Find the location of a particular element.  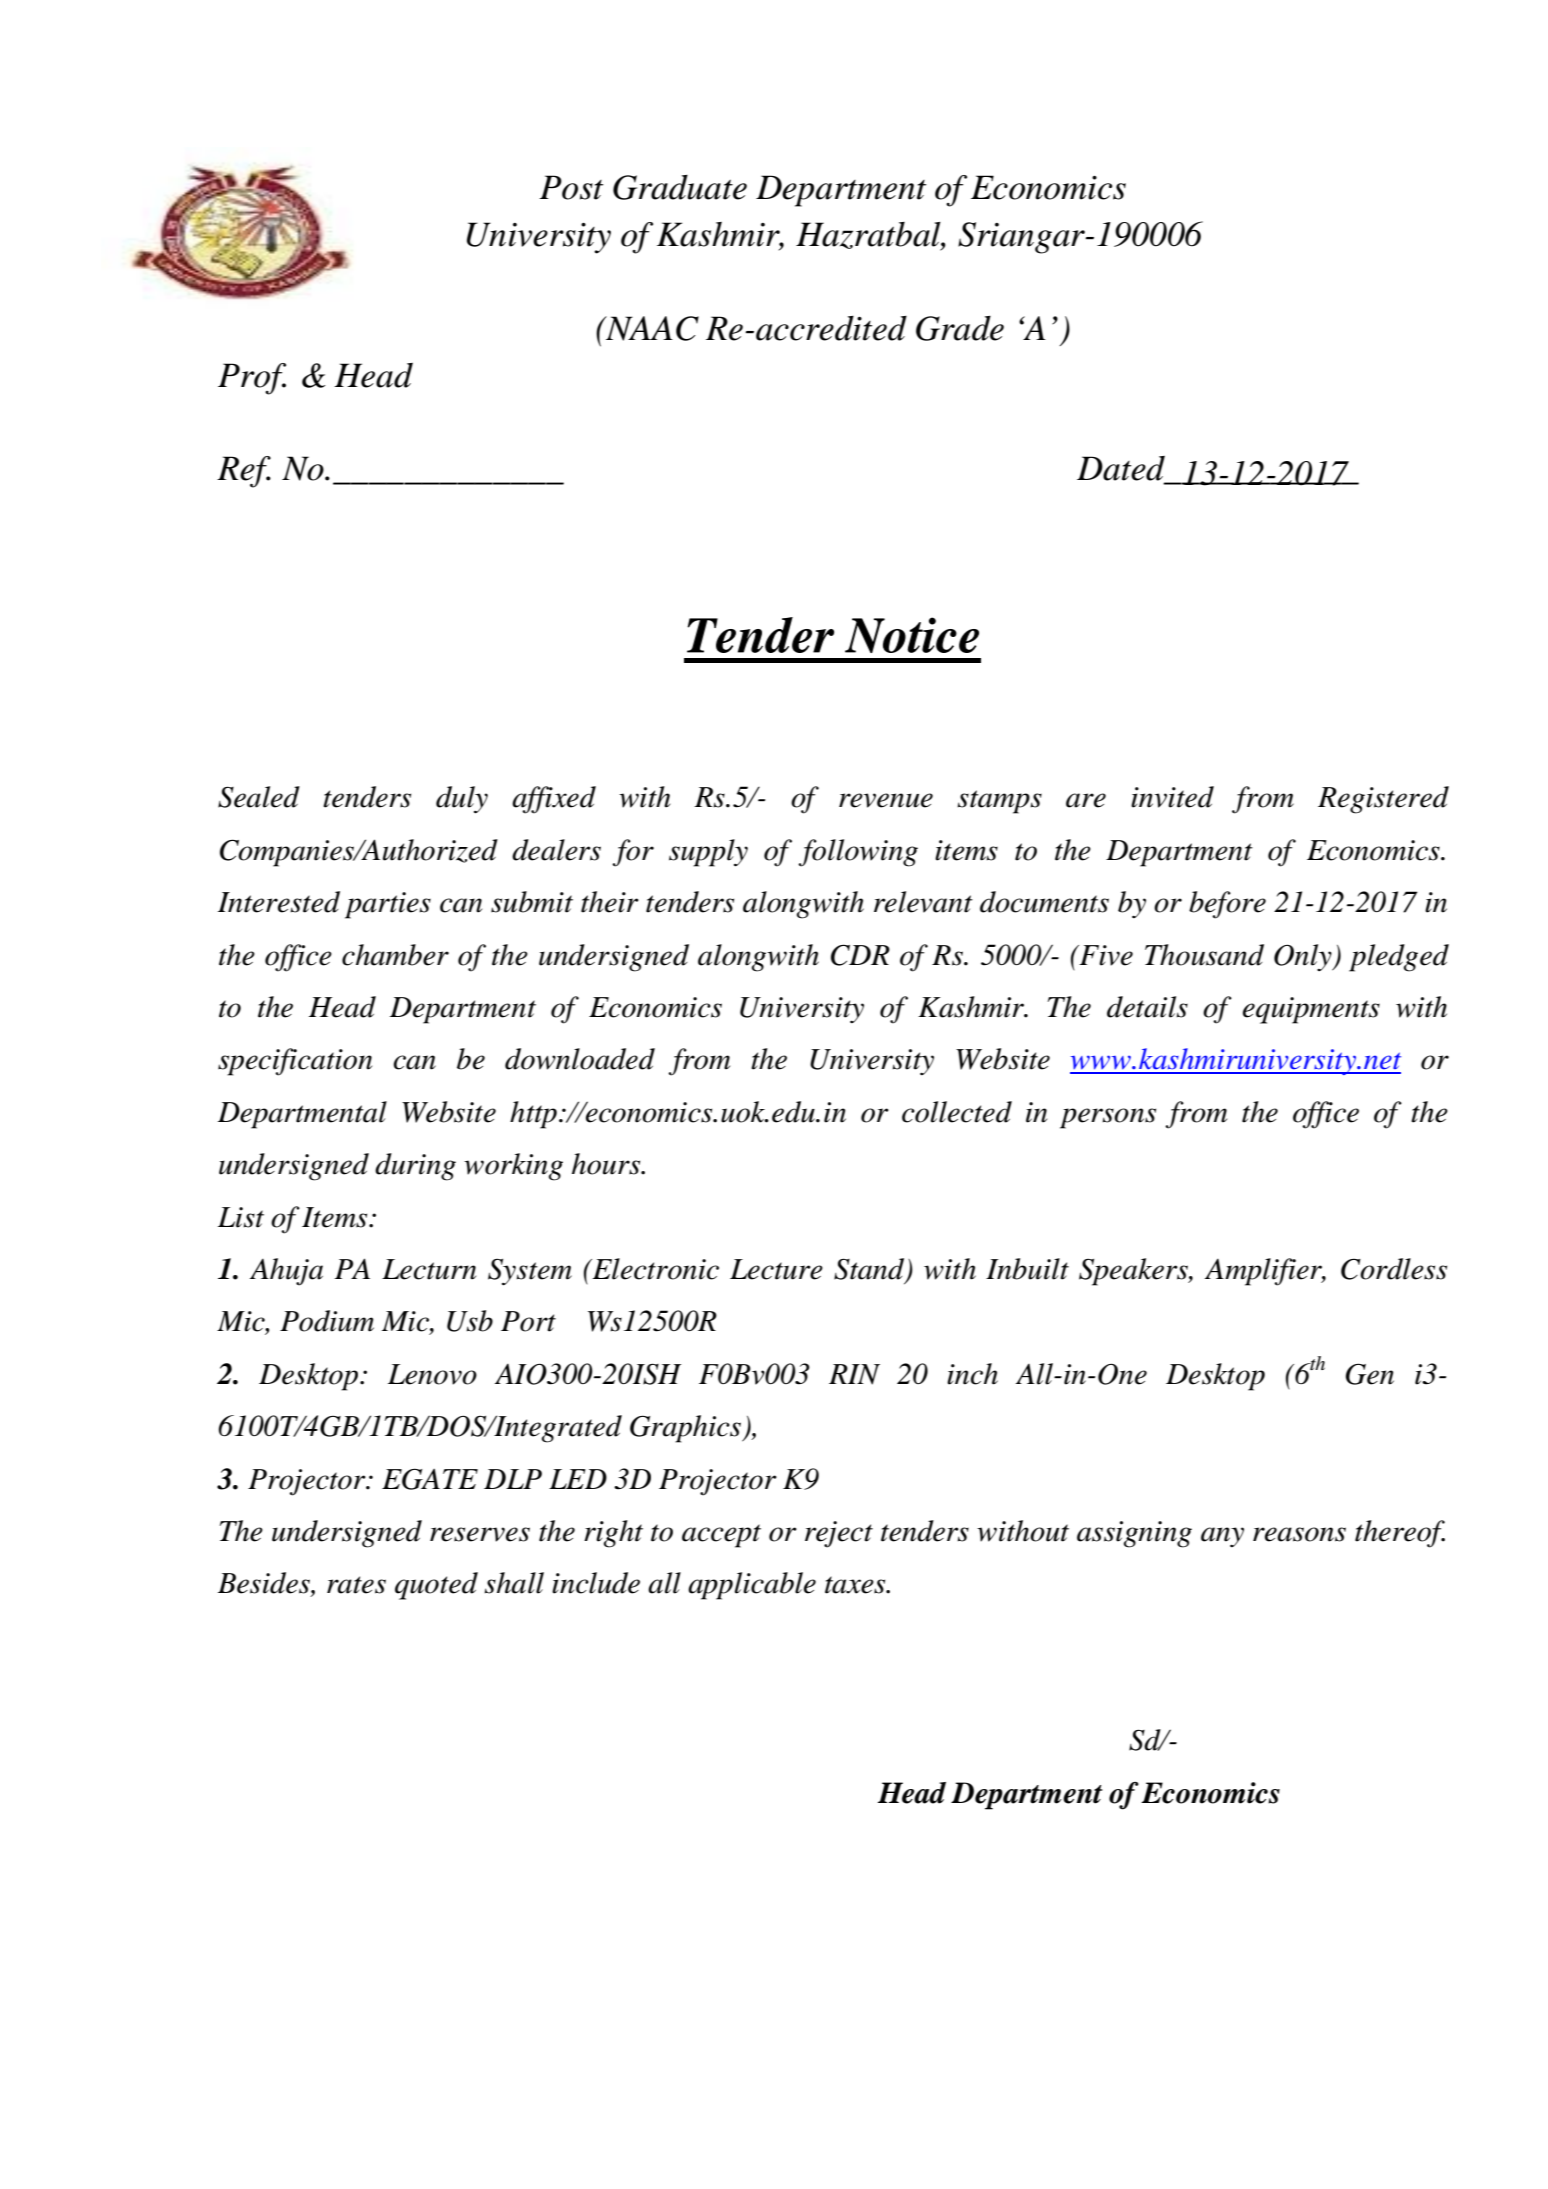

Graduate is located at coordinates (680, 187).
